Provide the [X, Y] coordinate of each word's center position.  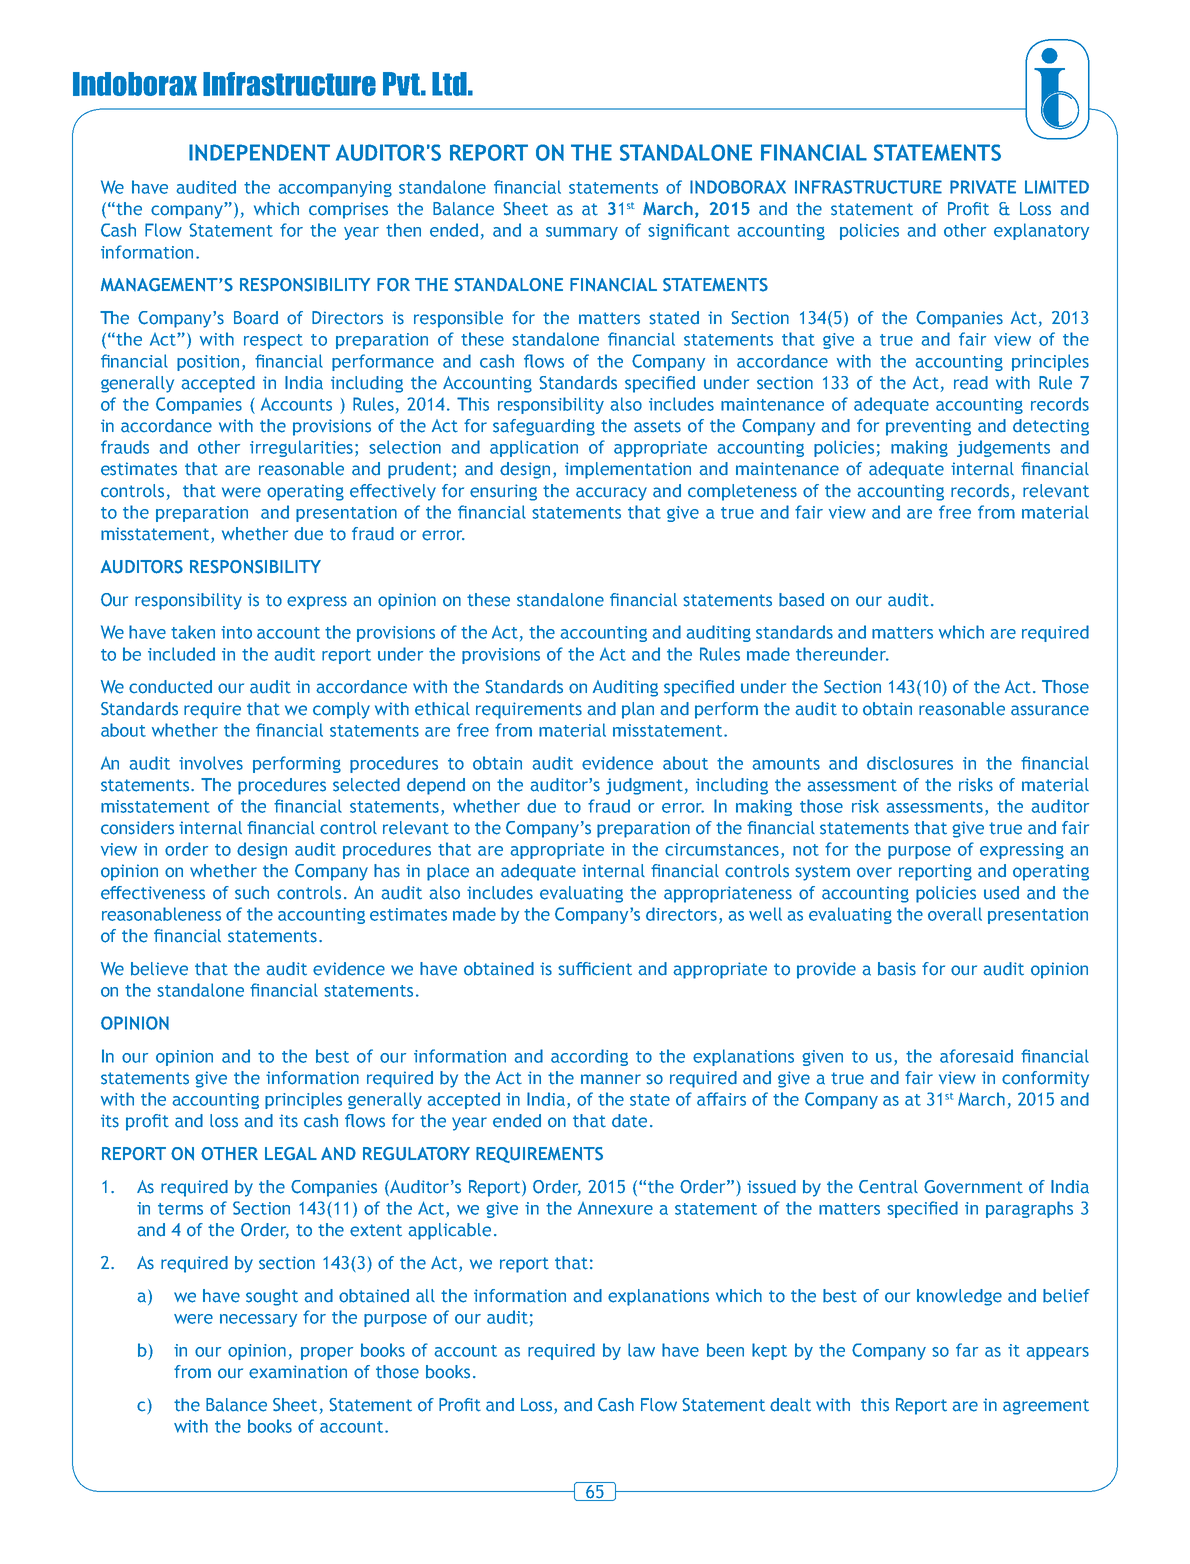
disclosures [910, 763]
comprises [348, 210]
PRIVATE [983, 187]
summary [582, 233]
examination [298, 1372]
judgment [646, 786]
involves [211, 763]
